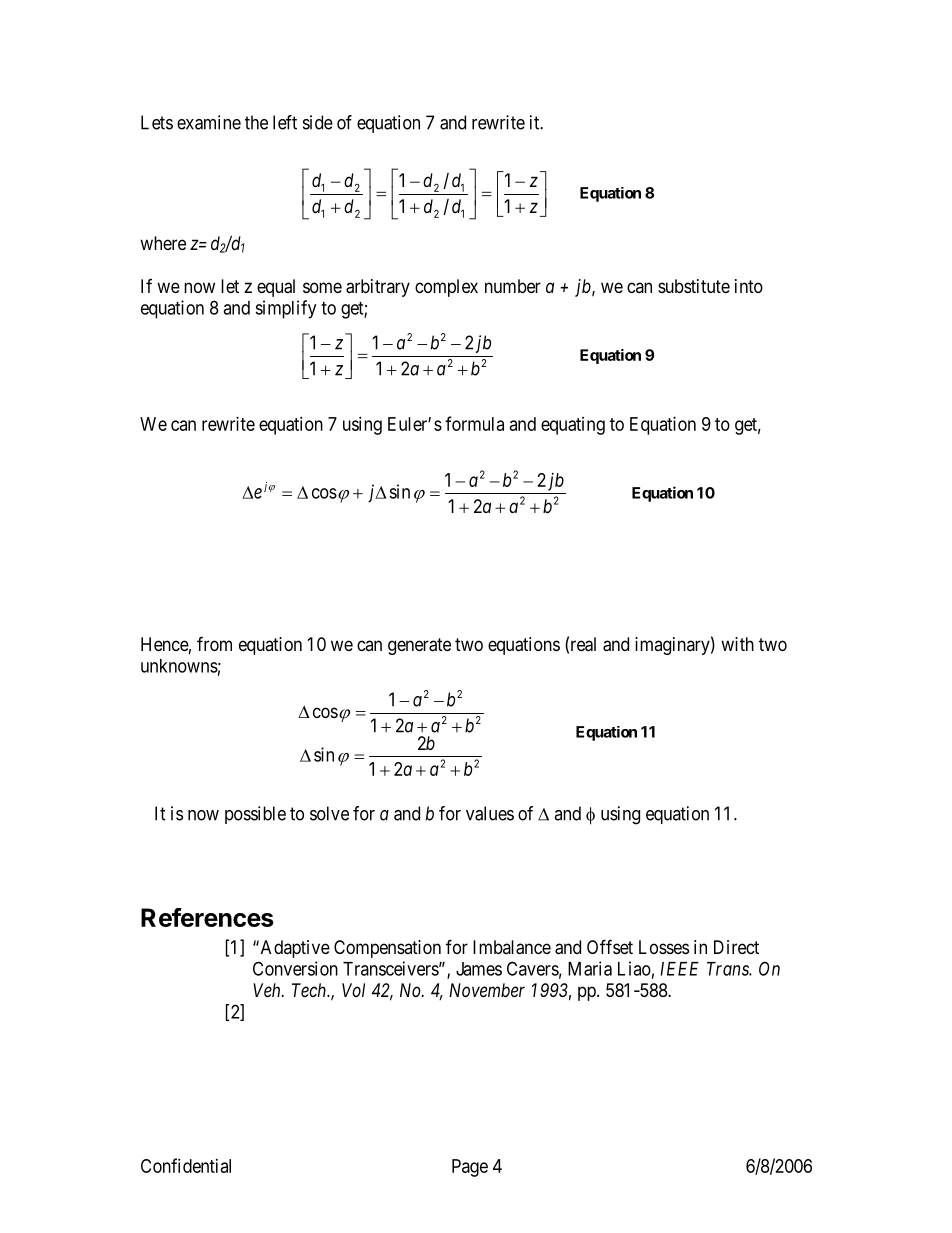 This screenshot has height=1233, width=952. Describe the element at coordinates (209, 122) in the screenshot. I see `examine` at that location.
